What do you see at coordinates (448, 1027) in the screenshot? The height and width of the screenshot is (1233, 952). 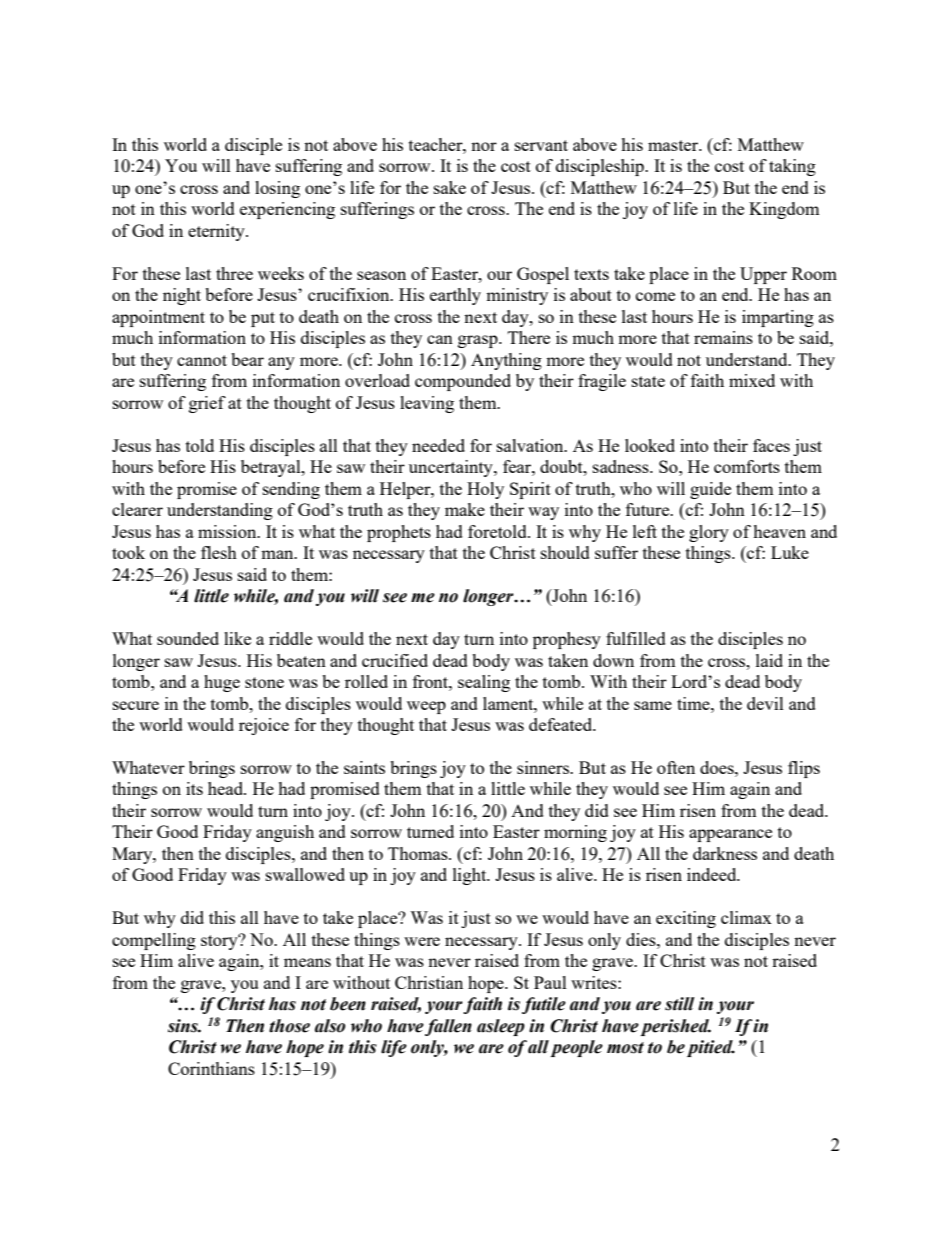 I see `fallen` at bounding box center [448, 1027].
